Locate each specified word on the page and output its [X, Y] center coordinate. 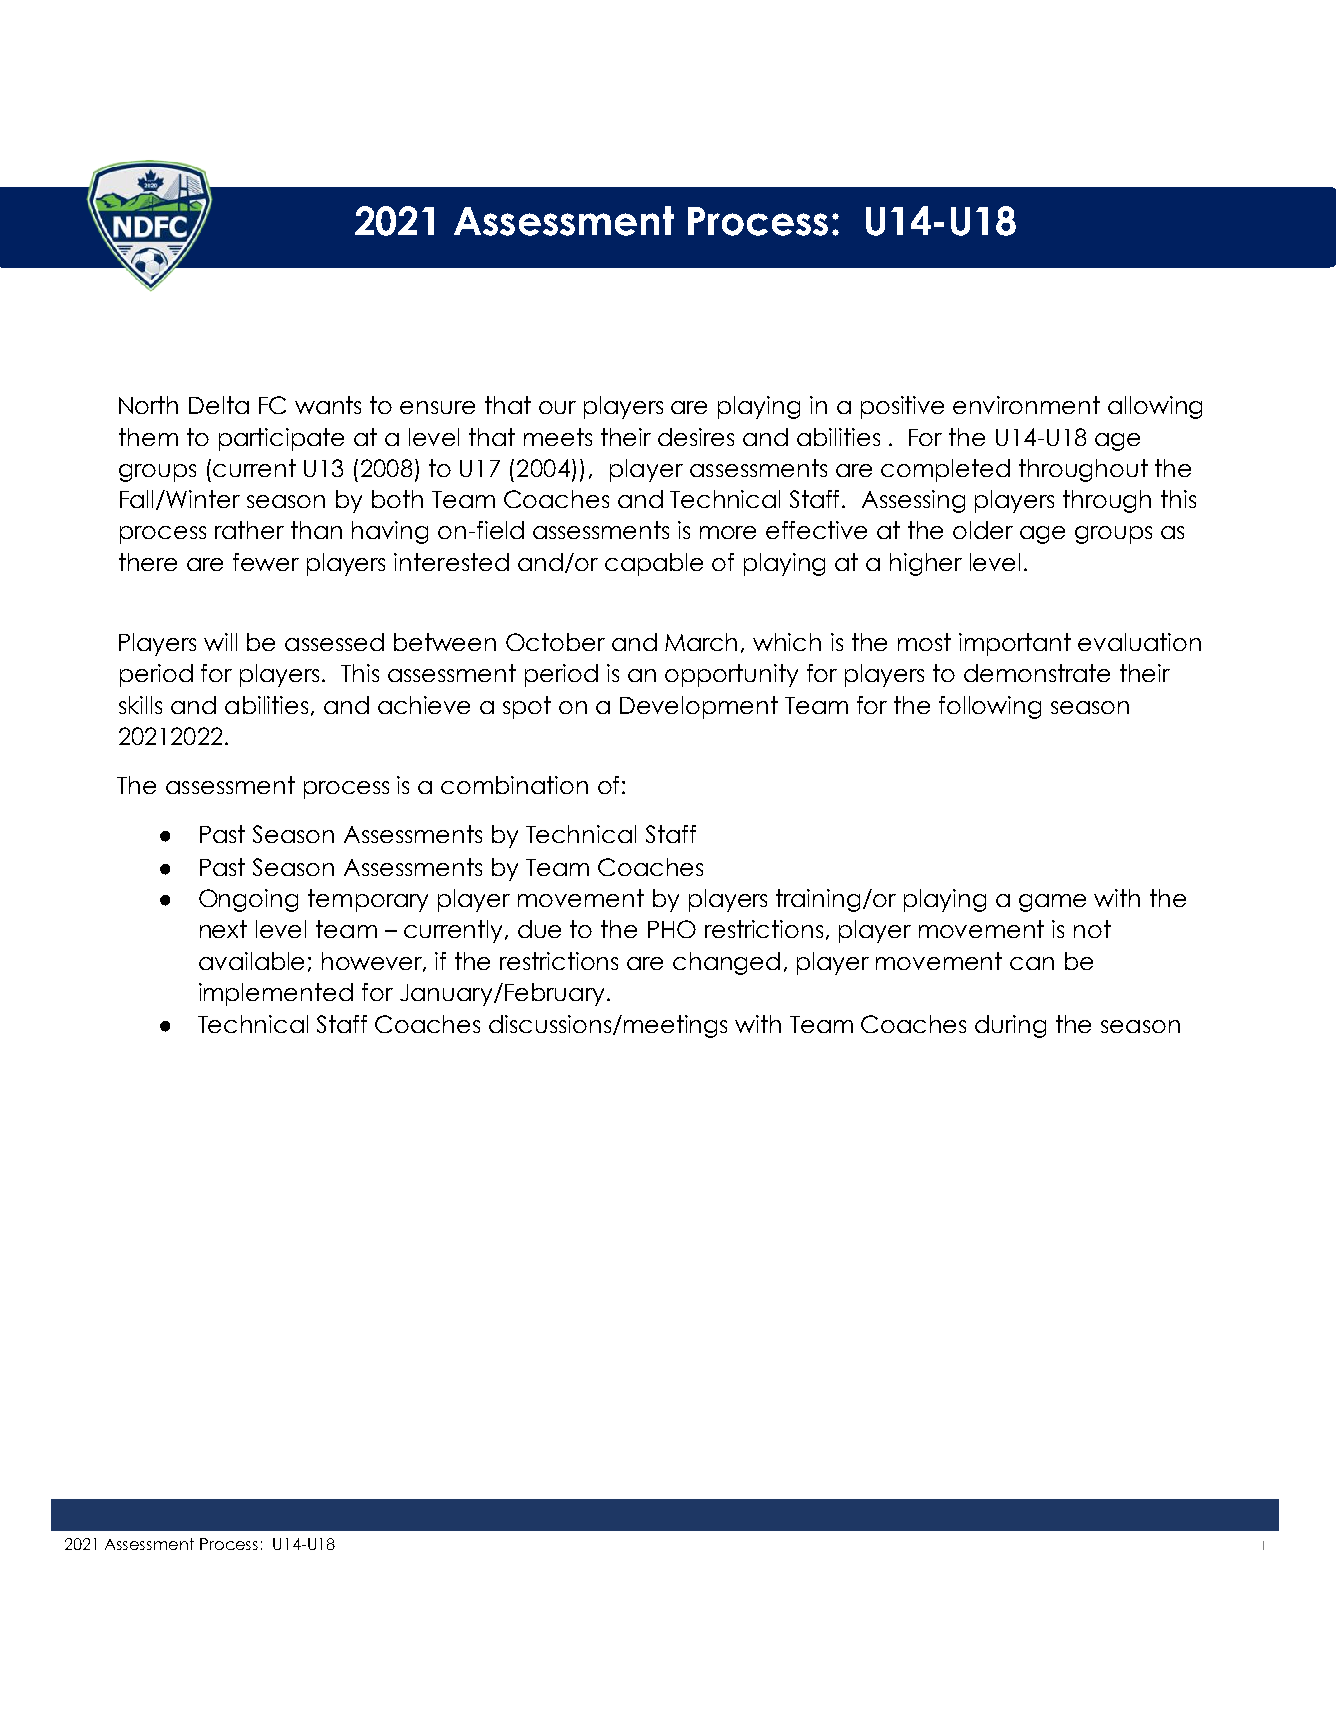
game [1052, 903]
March [701, 642]
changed [726, 963]
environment [1026, 405]
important [1015, 644]
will [220, 642]
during [1010, 1026]
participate [281, 439]
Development [699, 707]
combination [514, 785]
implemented [276, 994]
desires [696, 437]
